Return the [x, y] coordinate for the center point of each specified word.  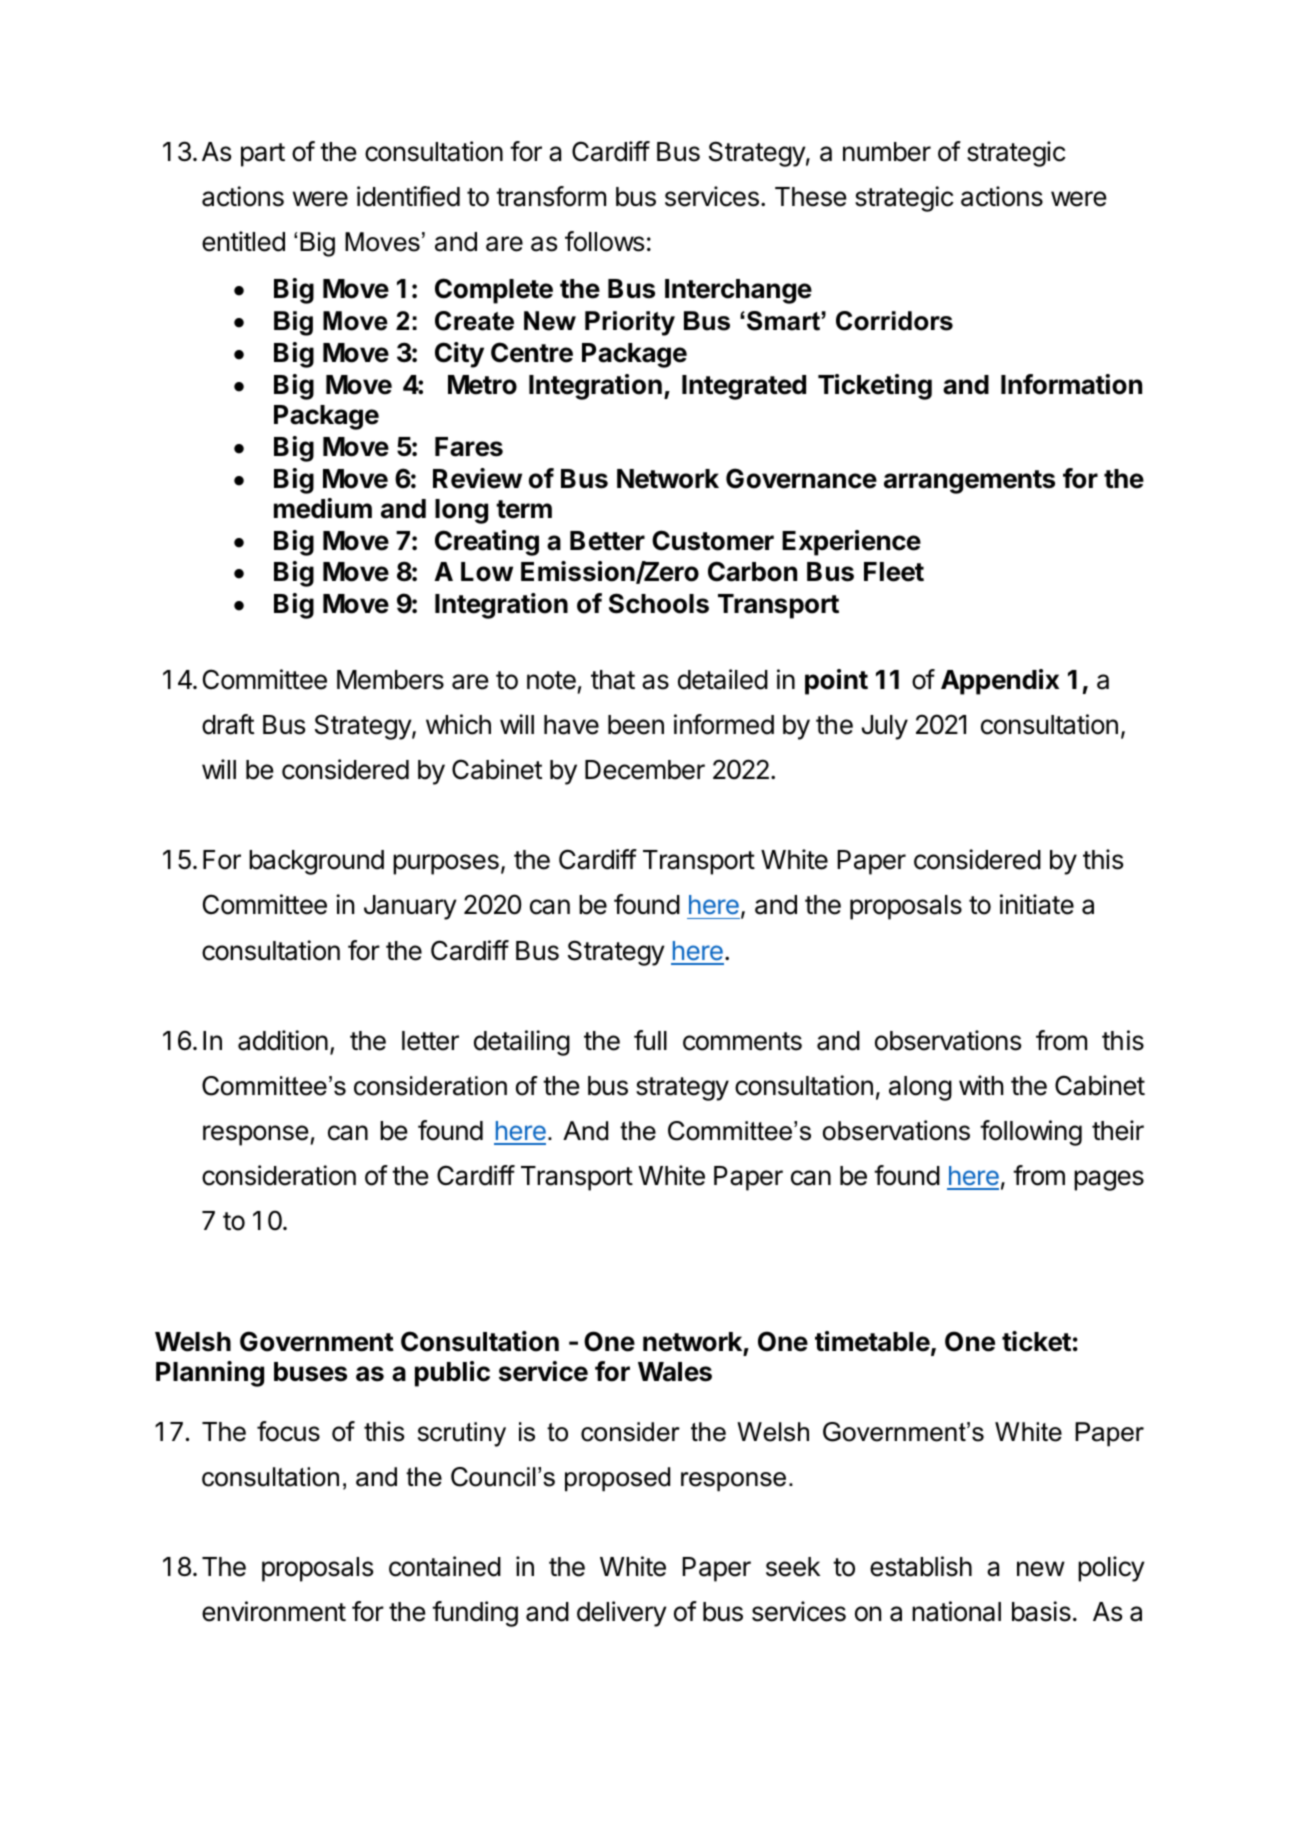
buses [310, 1372]
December [645, 770]
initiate [1037, 904]
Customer [713, 540]
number [887, 152]
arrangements [969, 482]
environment [274, 1611]
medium [323, 508]
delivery [622, 1614]
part [263, 155]
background [316, 862]
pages [1109, 1180]
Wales [675, 1372]
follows [604, 241]
